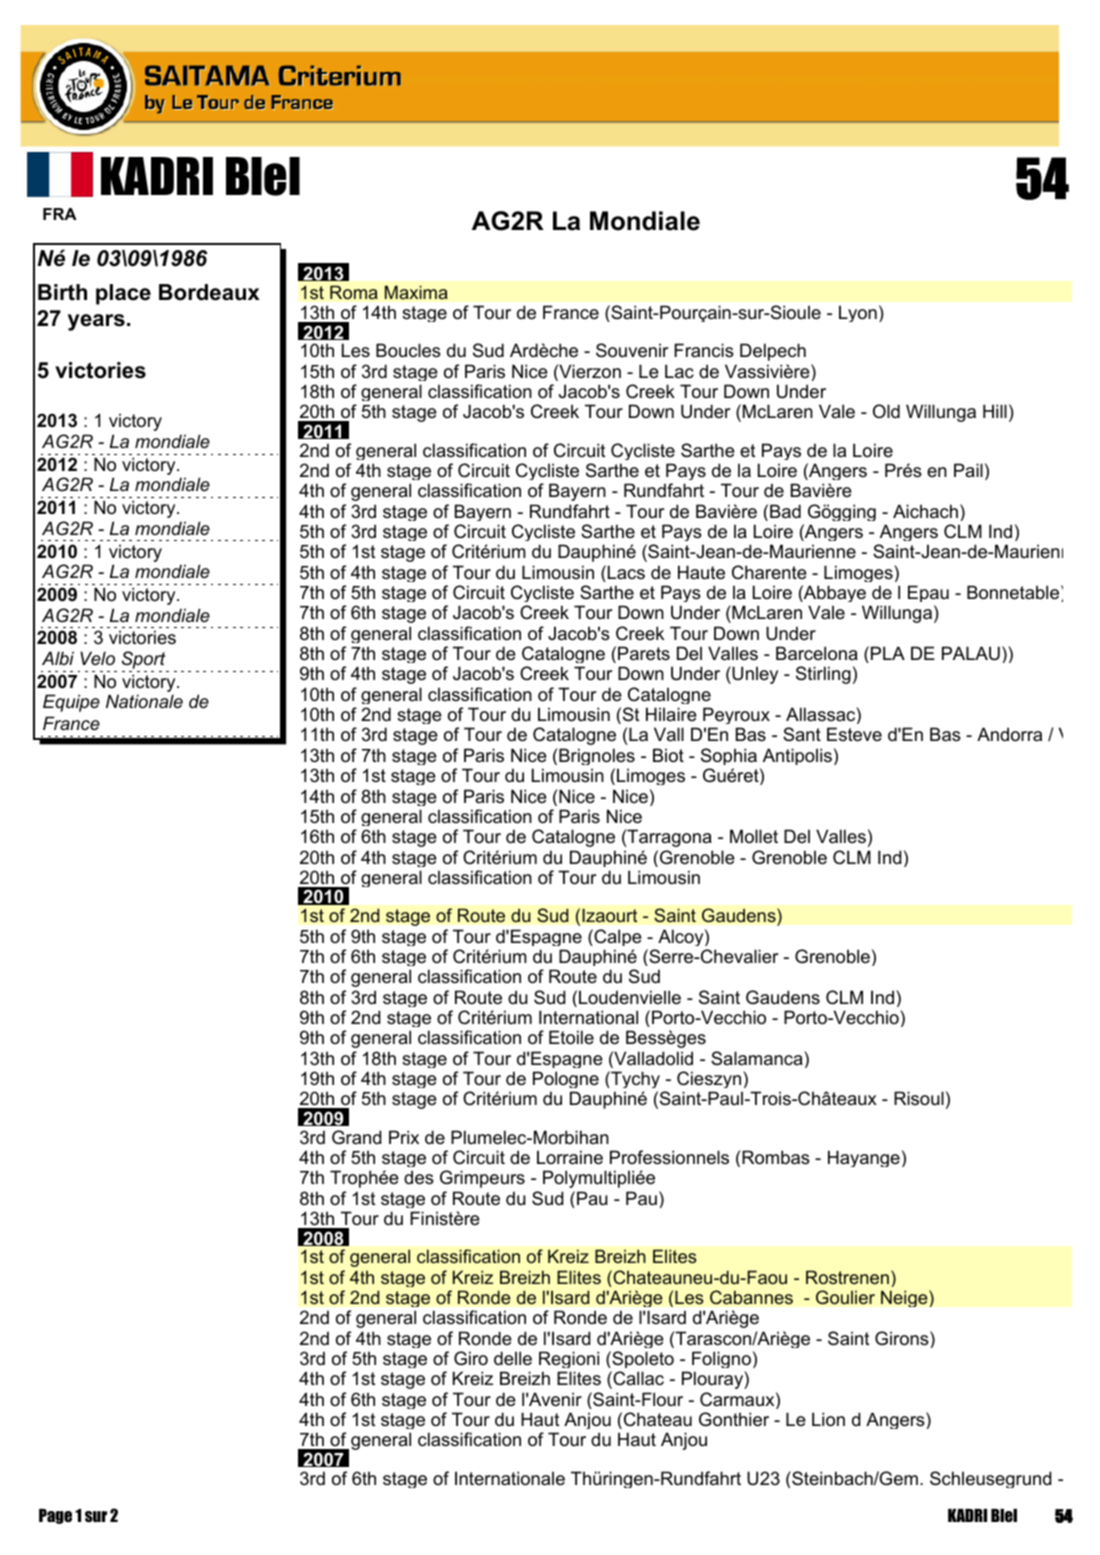 Image resolution: width=1100 pixels, height=1555 pixels. What do you see at coordinates (71, 703) in the screenshot?
I see `Equipe` at bounding box center [71, 703].
